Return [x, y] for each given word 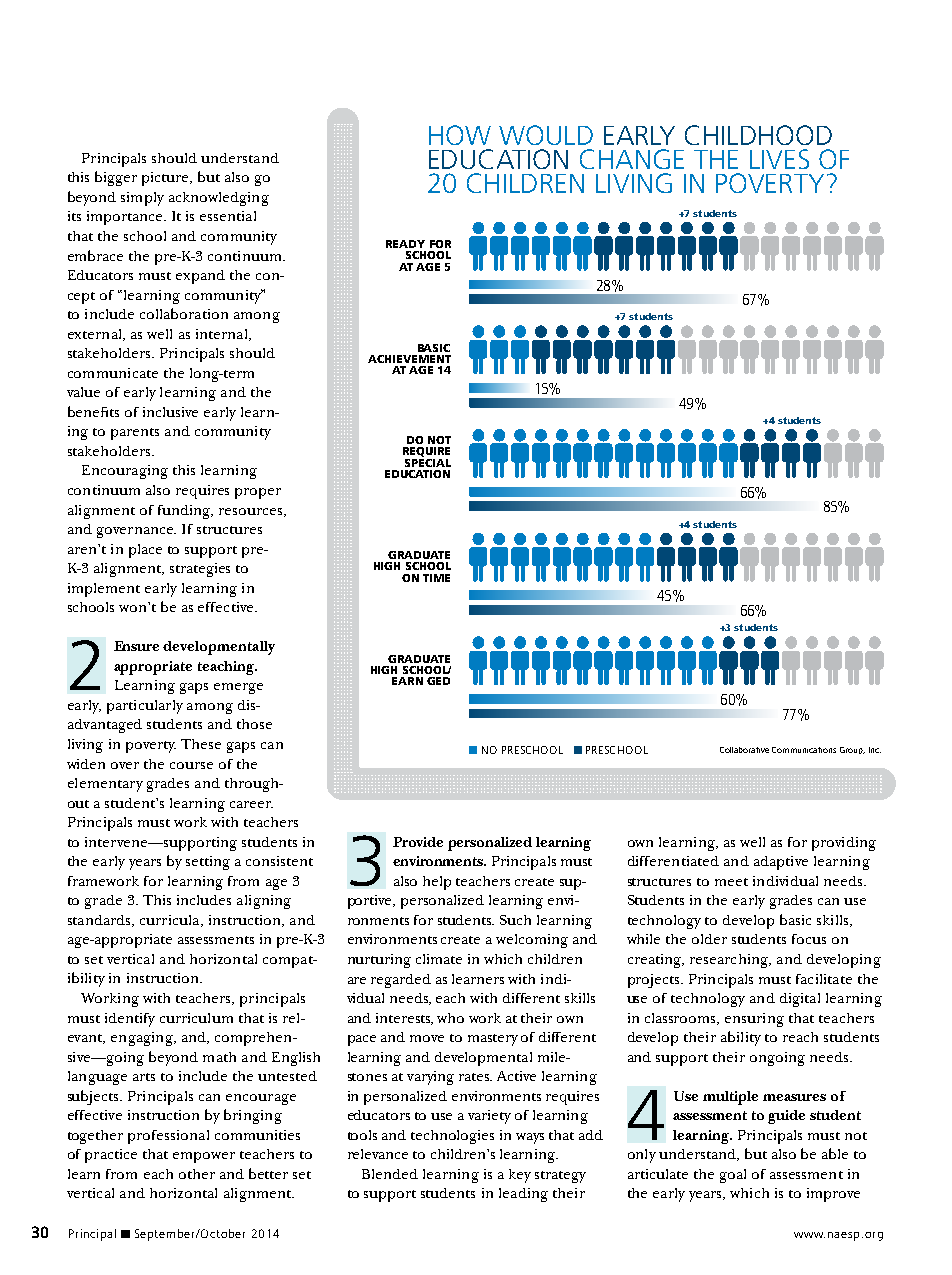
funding [185, 512]
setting [208, 863]
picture [167, 179]
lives [779, 159]
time [436, 578]
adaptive [781, 863]
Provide [418, 842]
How [460, 135]
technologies [452, 1137]
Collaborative [744, 750]
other [197, 1174]
